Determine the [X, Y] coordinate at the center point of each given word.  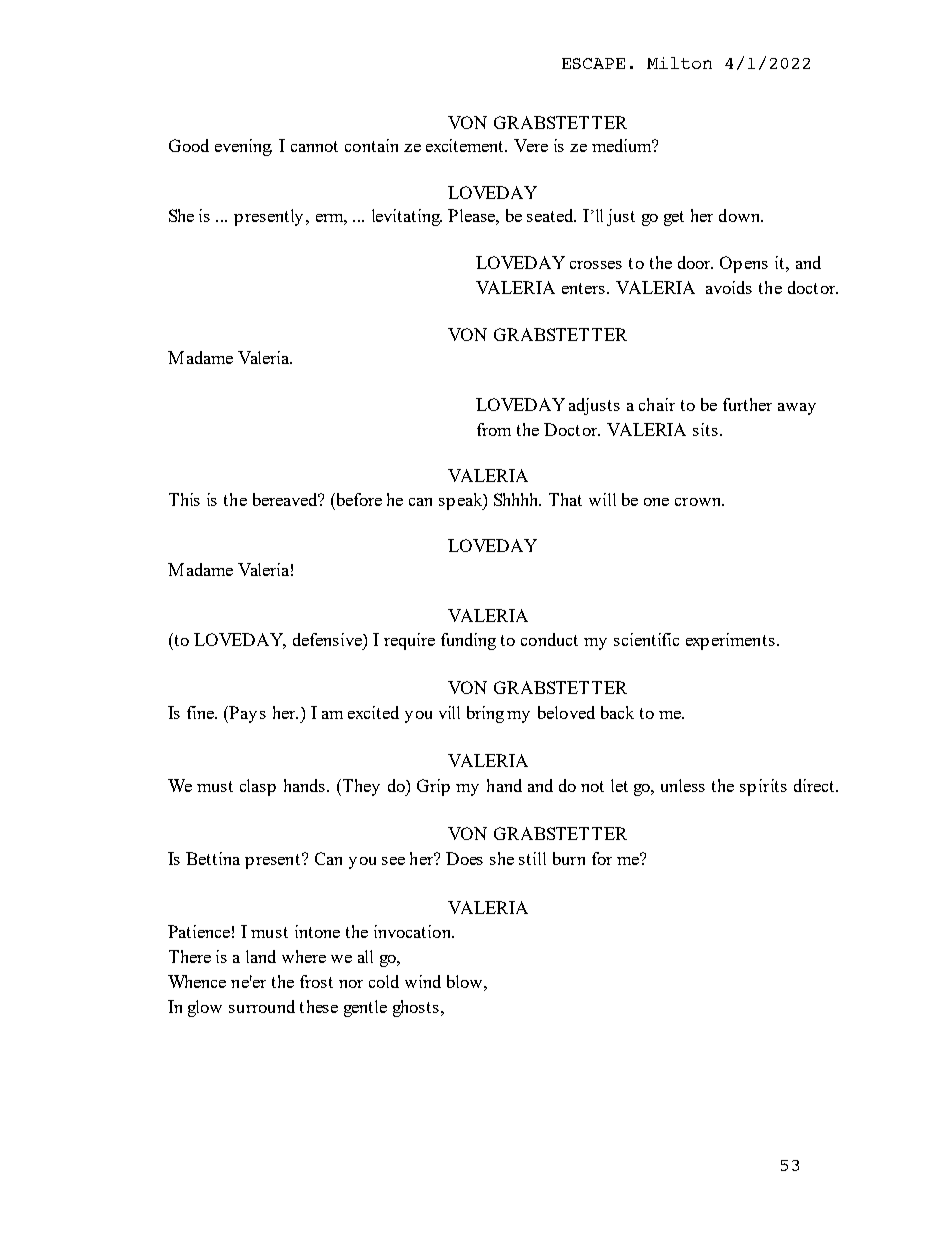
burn [569, 858]
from [494, 429]
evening [243, 147]
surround [262, 1006]
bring [485, 714]
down [741, 215]
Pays [247, 714]
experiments [730, 641]
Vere [531, 145]
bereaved [286, 499]
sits [705, 429]
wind [423, 981]
